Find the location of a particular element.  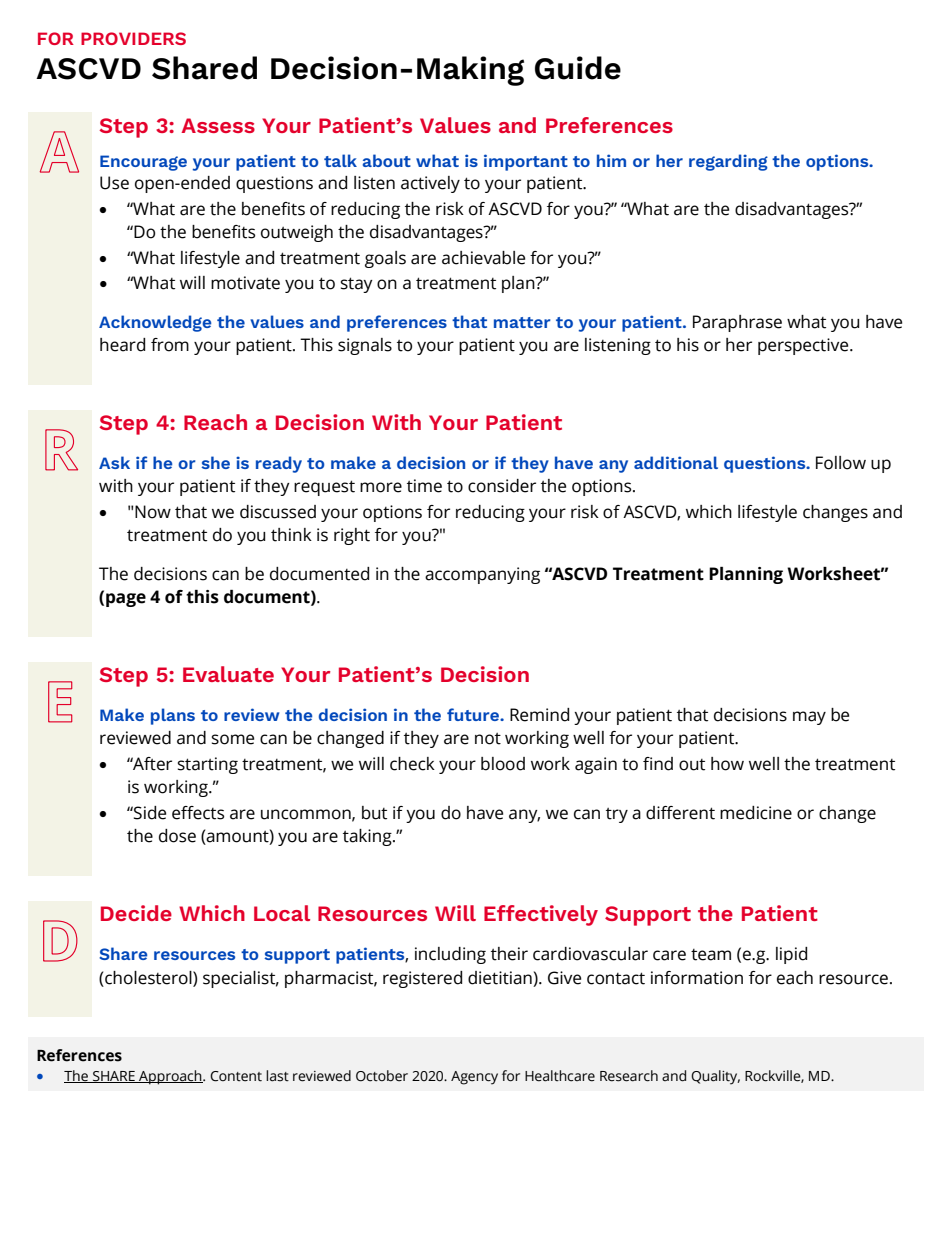

Guide is located at coordinates (578, 68).
